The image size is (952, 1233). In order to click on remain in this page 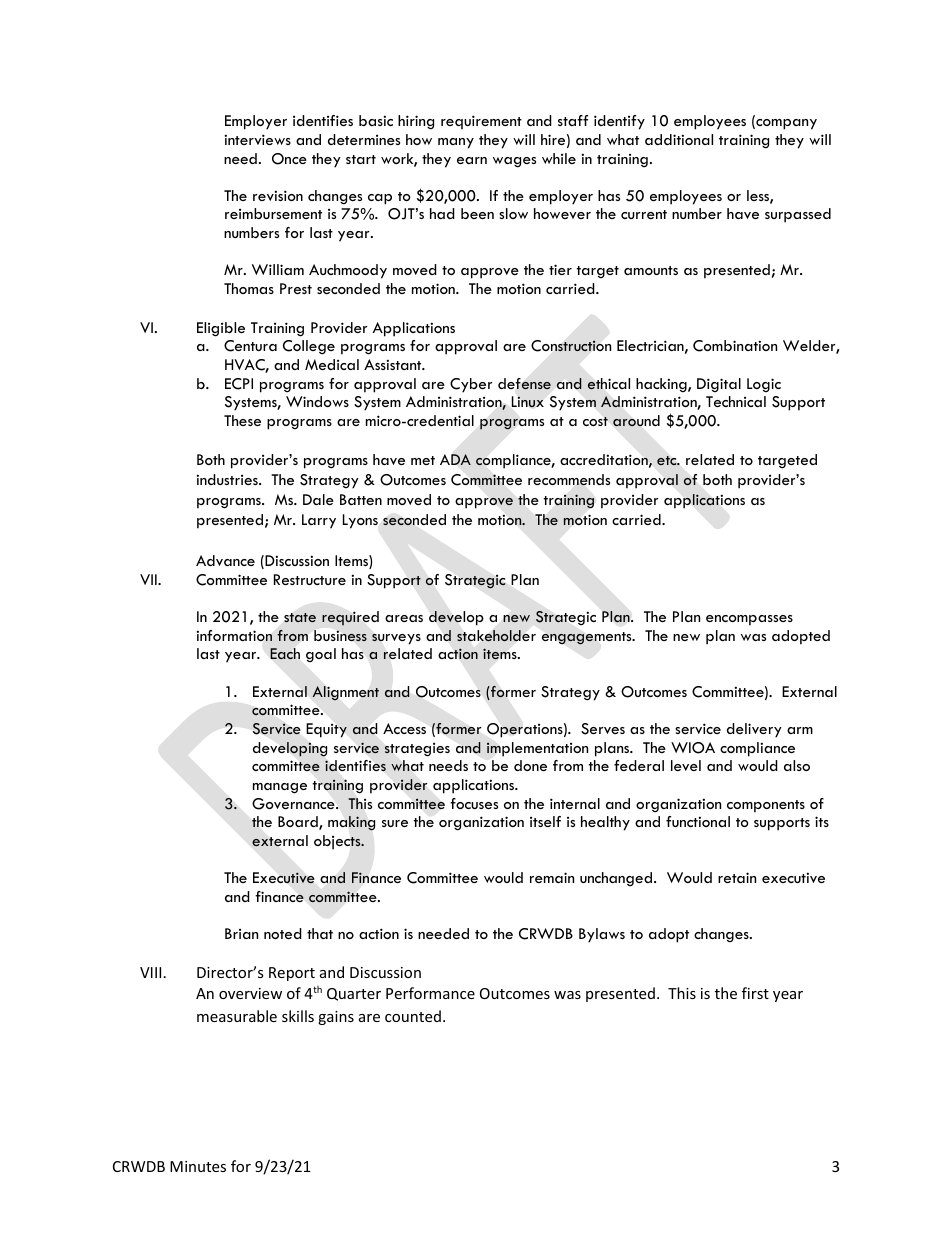, I will do `click(552, 877)`.
